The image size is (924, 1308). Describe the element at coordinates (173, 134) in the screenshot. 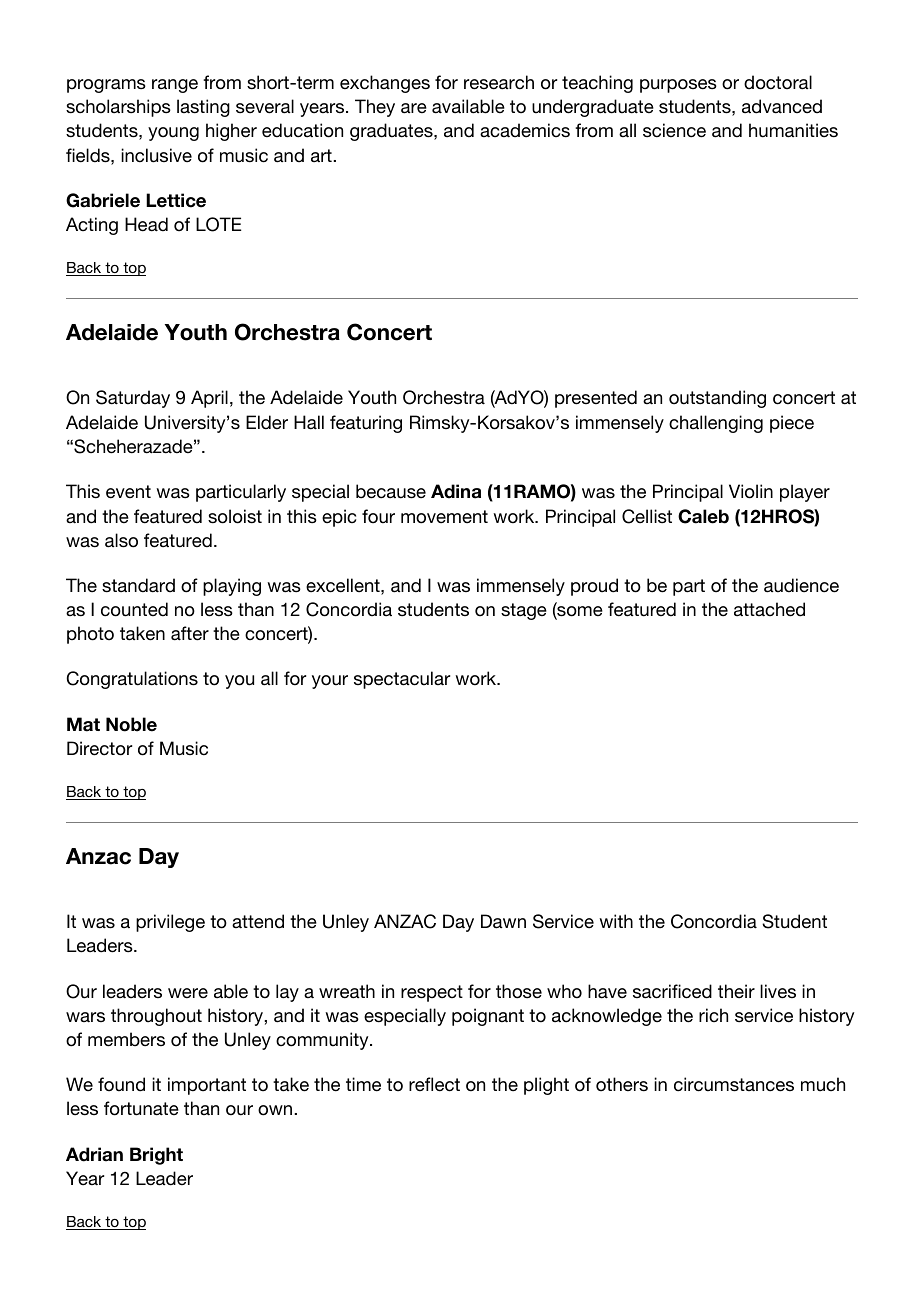

I see `young` at that location.
